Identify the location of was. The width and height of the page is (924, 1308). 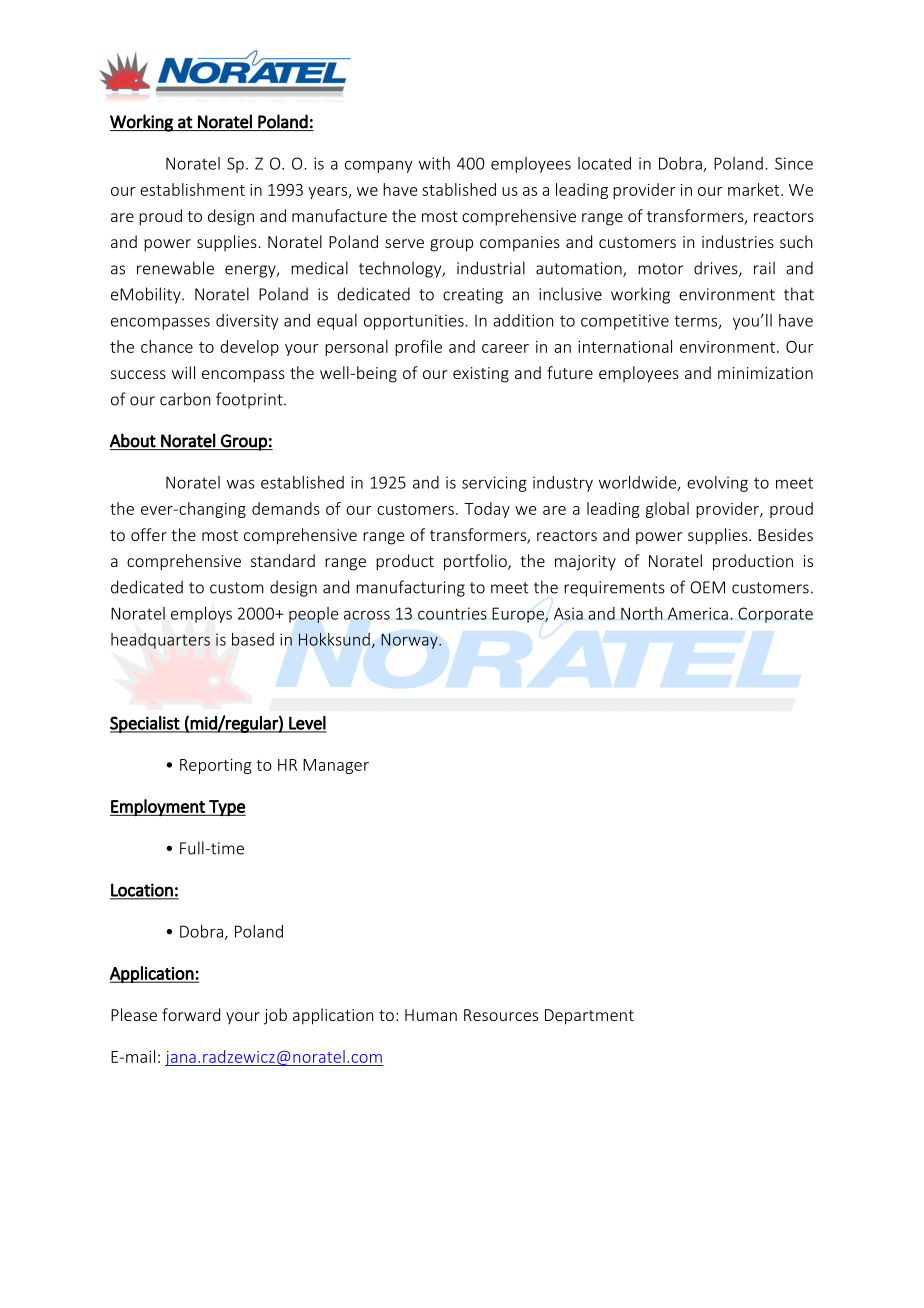
(241, 484).
